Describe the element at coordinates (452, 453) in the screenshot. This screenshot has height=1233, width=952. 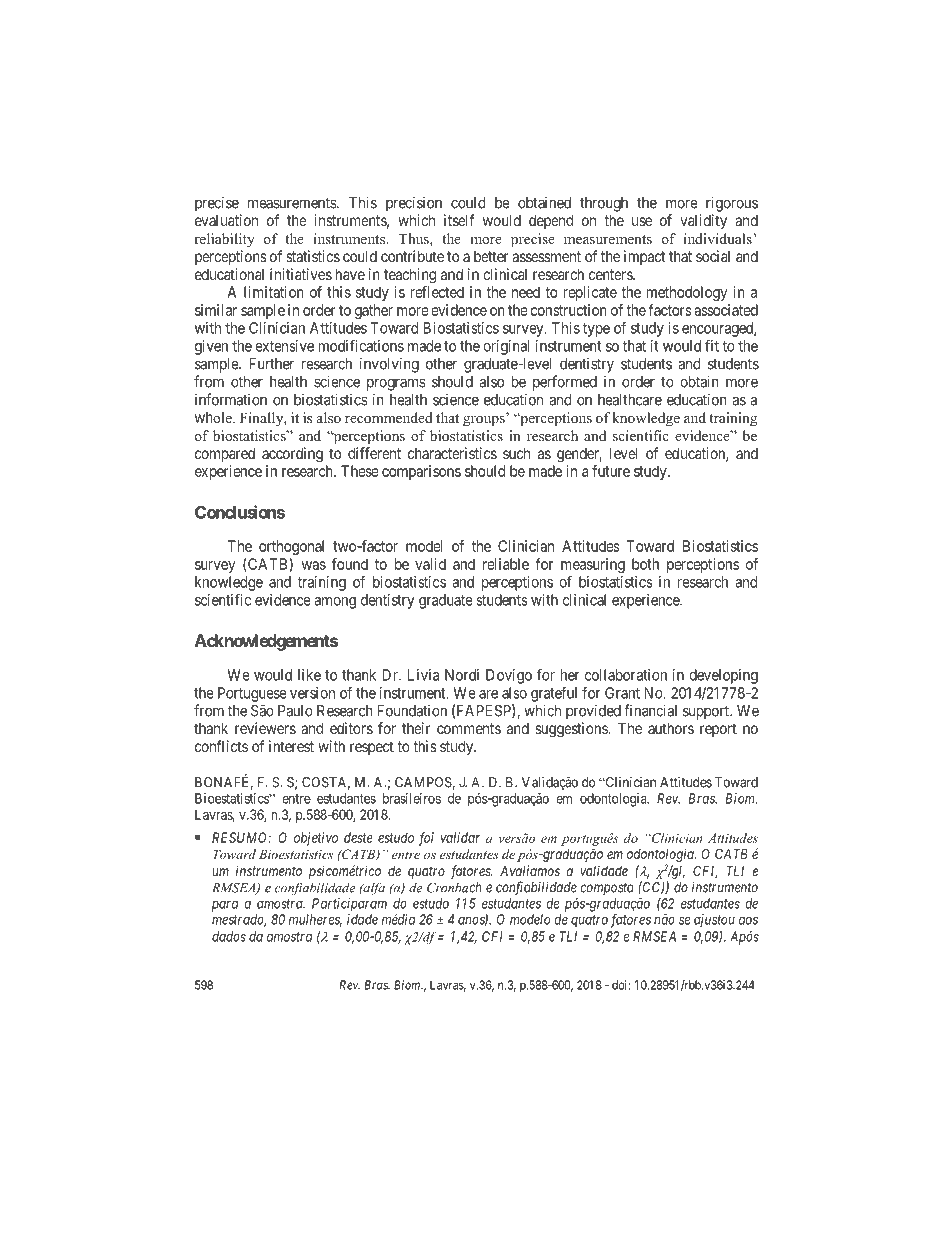
I see `characteristics` at that location.
